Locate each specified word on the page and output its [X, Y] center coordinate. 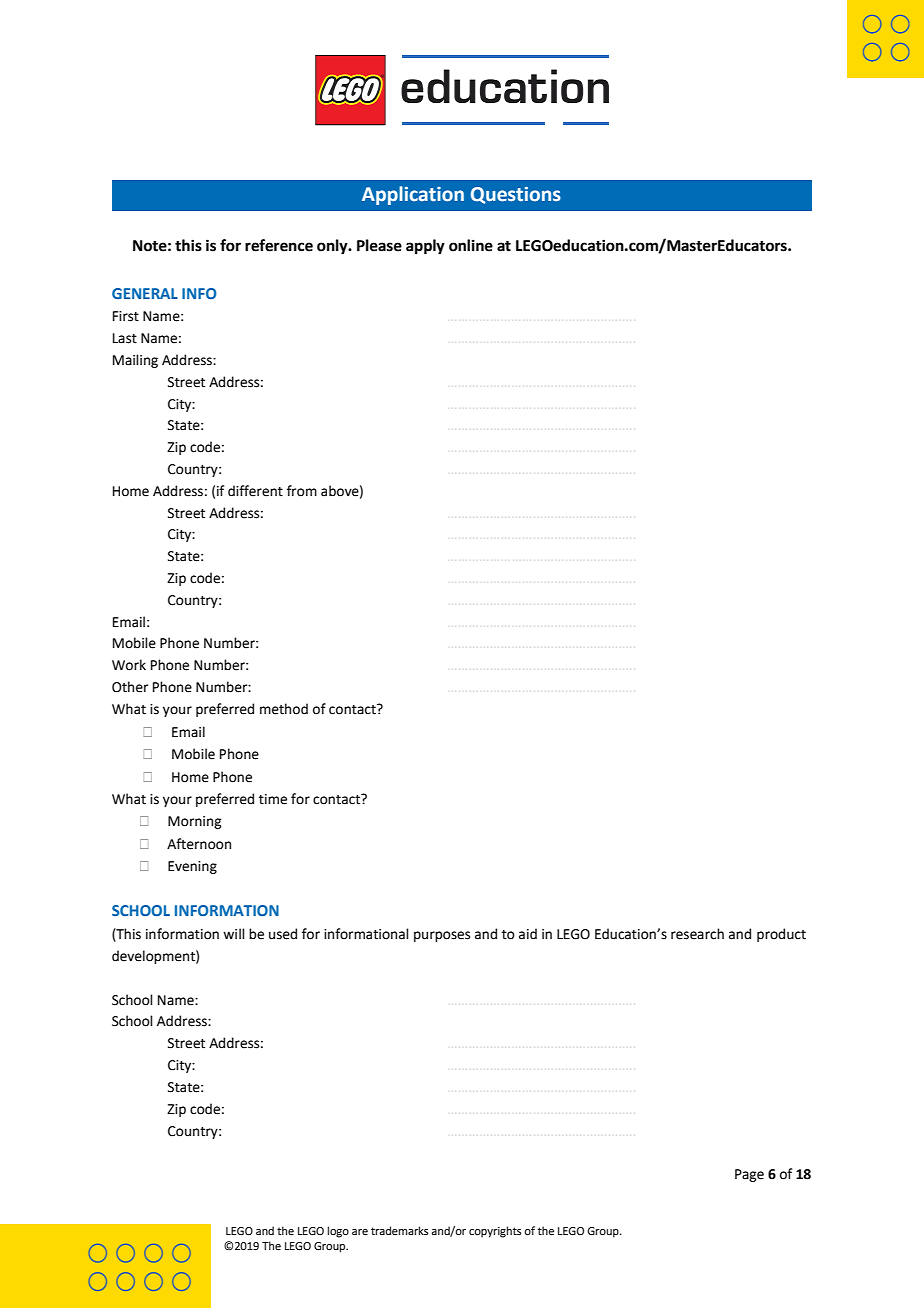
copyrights [495, 1232]
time [273, 799]
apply [425, 247]
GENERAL [145, 293]
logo [338, 1232]
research [697, 934]
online [471, 245]
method [284, 709]
